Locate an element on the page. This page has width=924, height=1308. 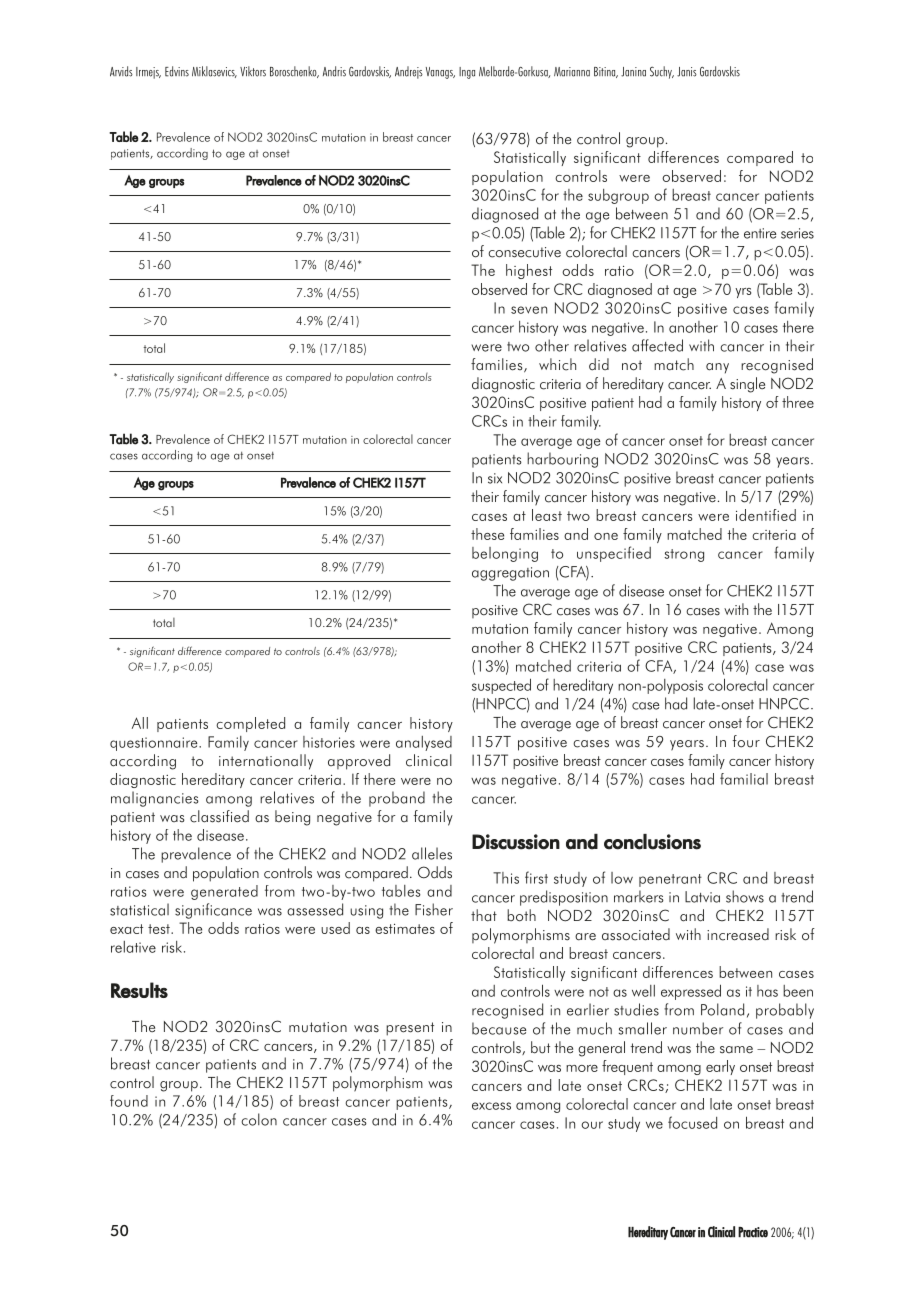
completed is located at coordinates (250, 724).
